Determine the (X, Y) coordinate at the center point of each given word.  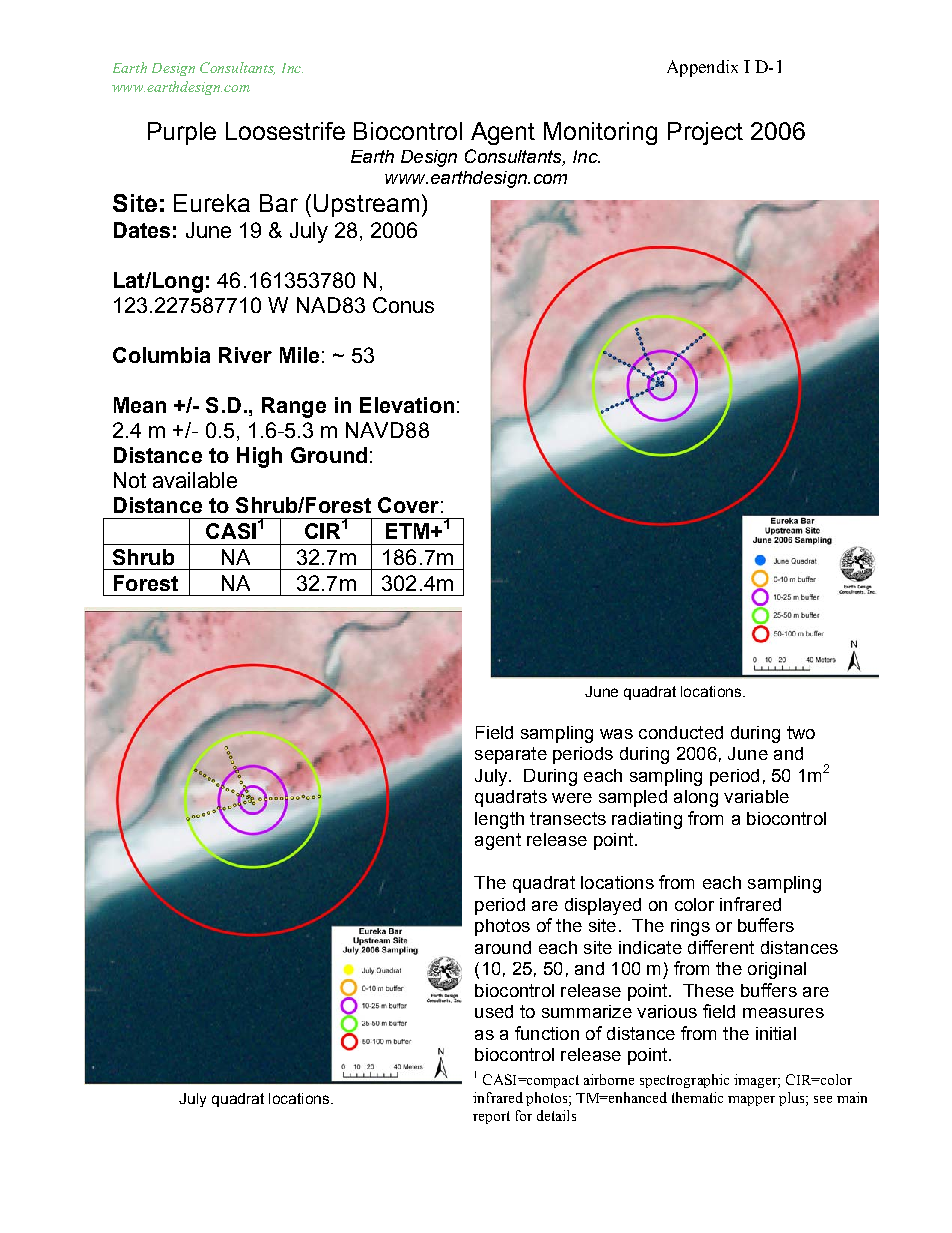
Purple (182, 133)
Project (705, 133)
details (556, 1115)
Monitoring (600, 133)
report (491, 1117)
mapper (751, 1101)
